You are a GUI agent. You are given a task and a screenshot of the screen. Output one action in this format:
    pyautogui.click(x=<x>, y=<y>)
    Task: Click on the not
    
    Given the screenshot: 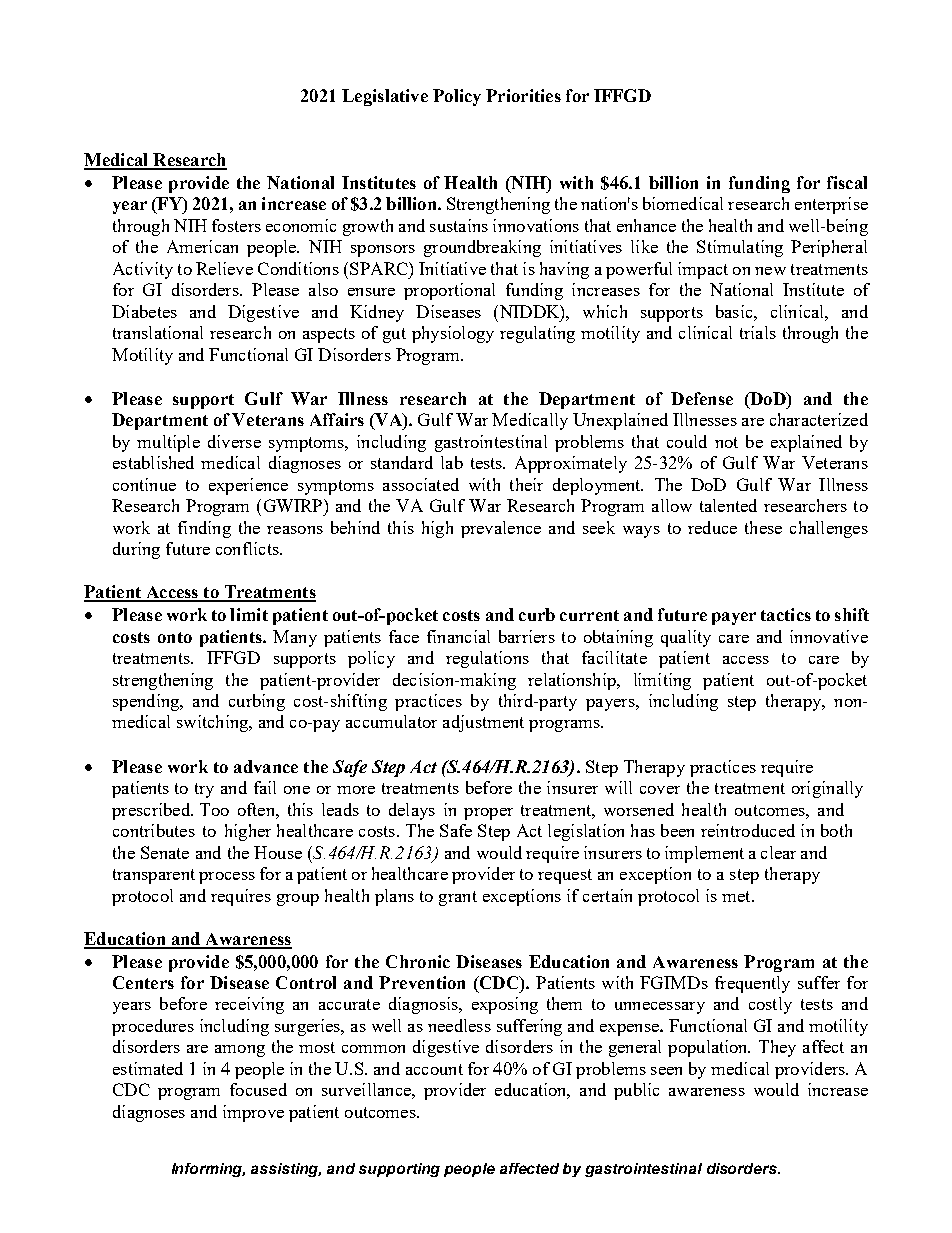 What is the action you would take?
    pyautogui.click(x=726, y=442)
